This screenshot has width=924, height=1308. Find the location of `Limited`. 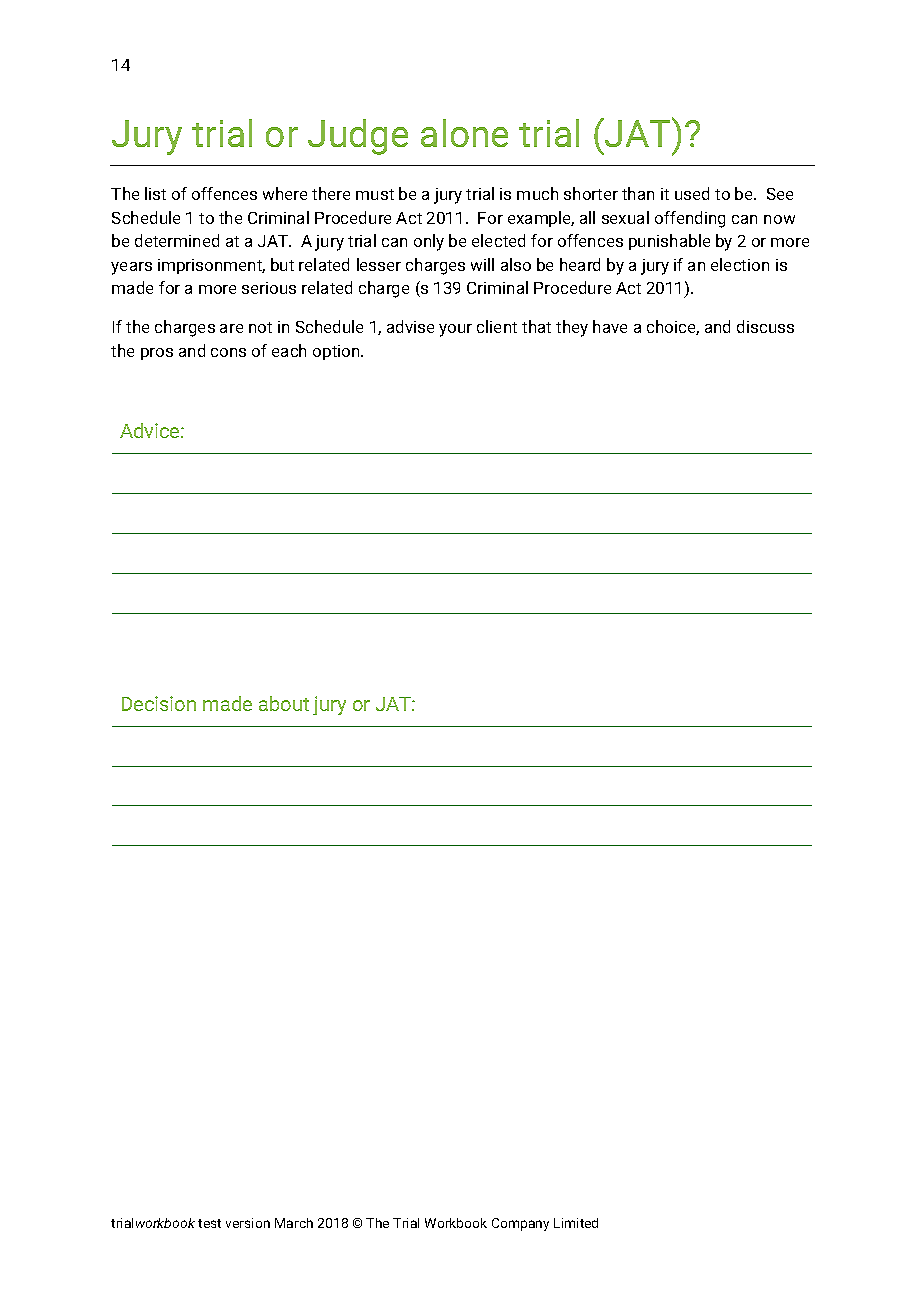

Limited is located at coordinates (576, 1223).
